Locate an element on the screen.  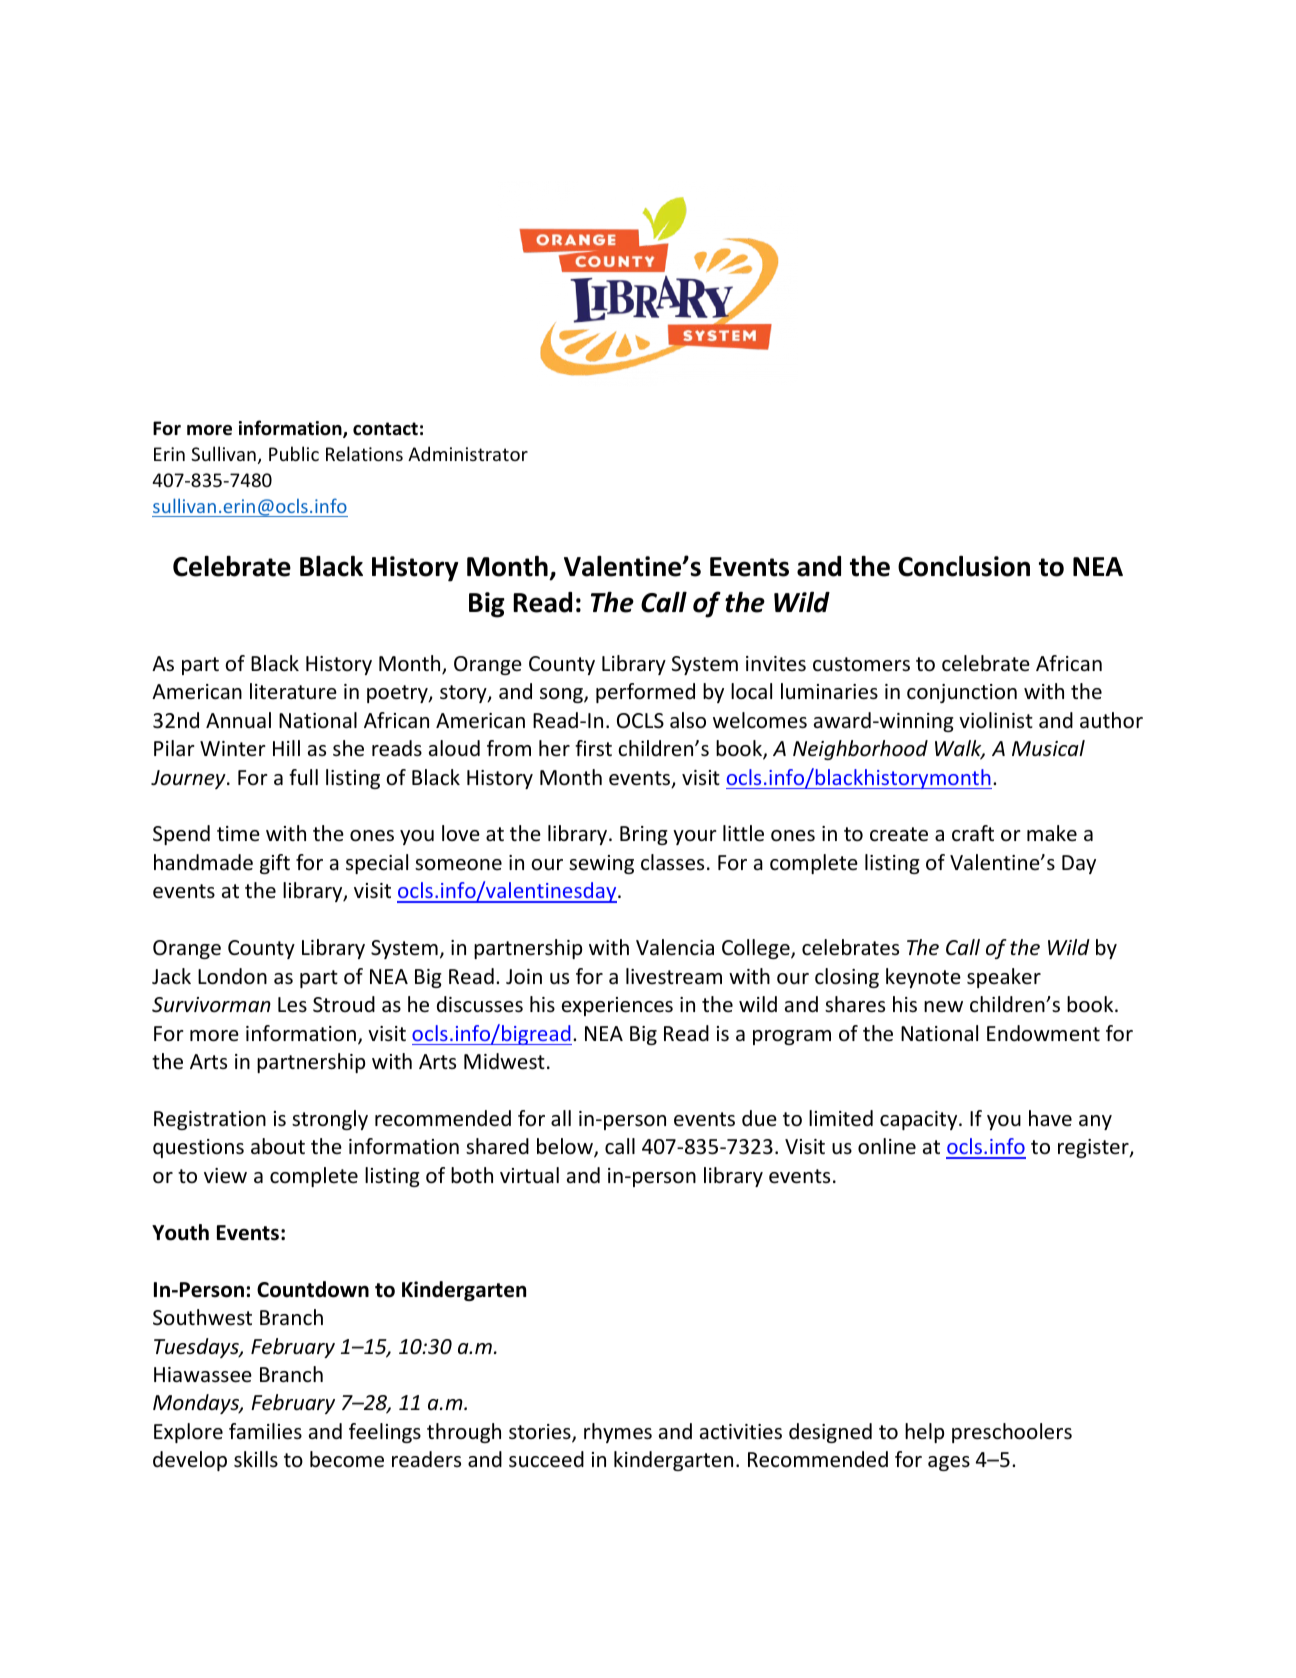
Administrator is located at coordinates (468, 453).
